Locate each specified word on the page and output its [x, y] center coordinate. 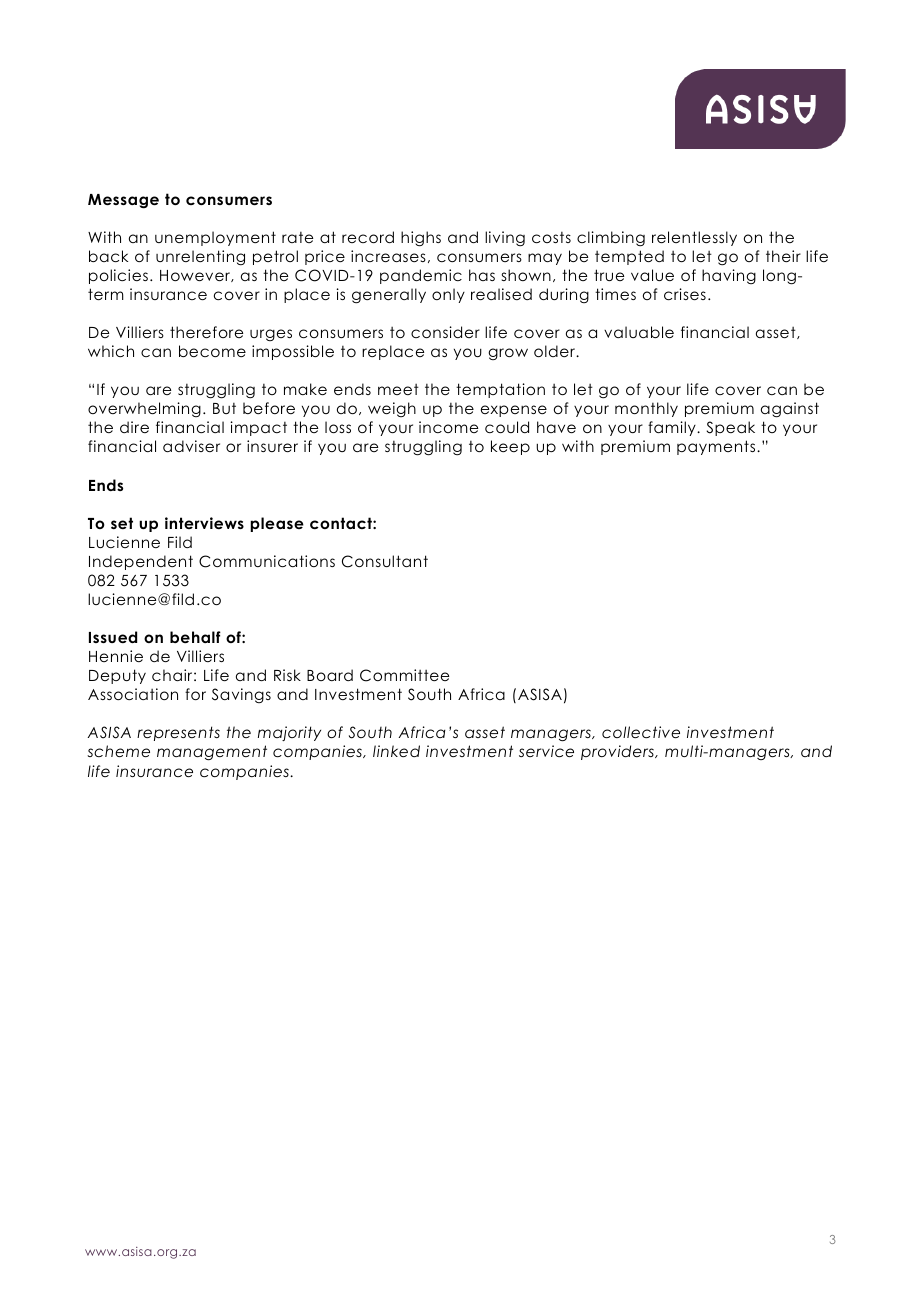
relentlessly [694, 238]
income [448, 427]
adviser [191, 446]
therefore [206, 332]
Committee [404, 675]
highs [421, 239]
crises [685, 294]
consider [445, 332]
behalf [195, 637]
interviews [204, 523]
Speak [731, 428]
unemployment [215, 238]
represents [178, 733]
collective [641, 732]
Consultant [385, 561]
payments [717, 447]
